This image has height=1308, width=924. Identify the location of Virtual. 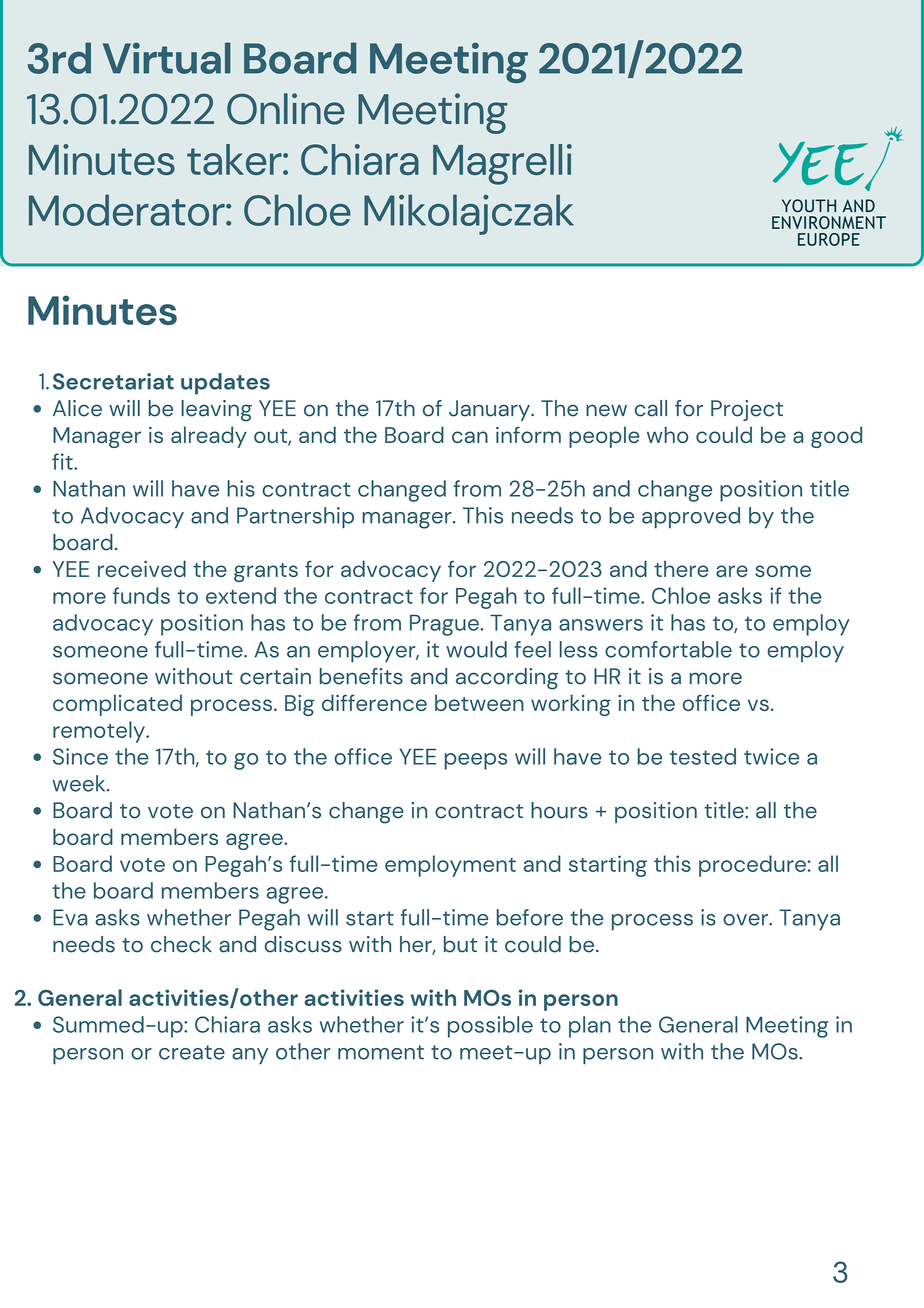
(167, 58).
